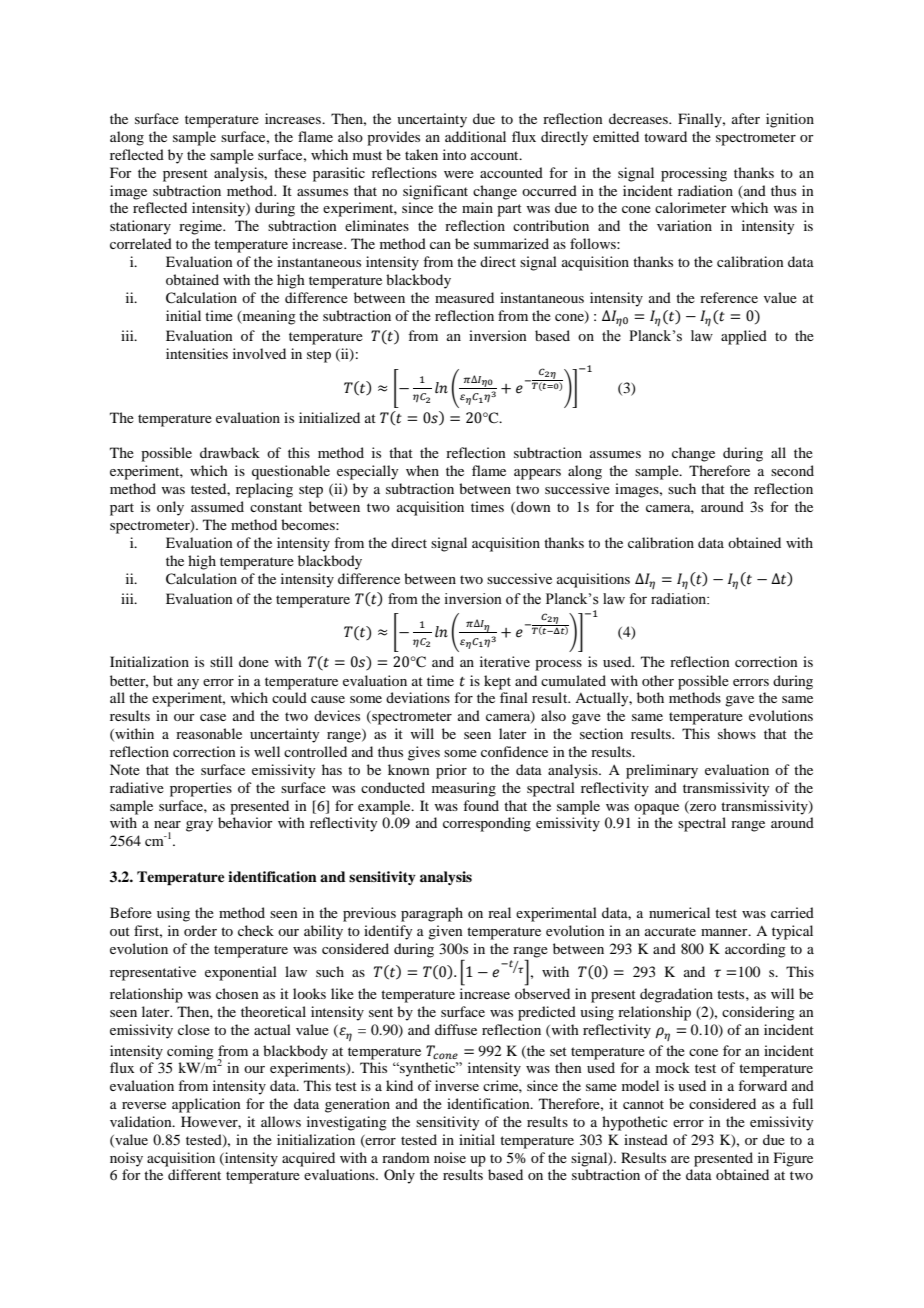 This document has width=924, height=1308. I want to click on after, so click(746, 118).
